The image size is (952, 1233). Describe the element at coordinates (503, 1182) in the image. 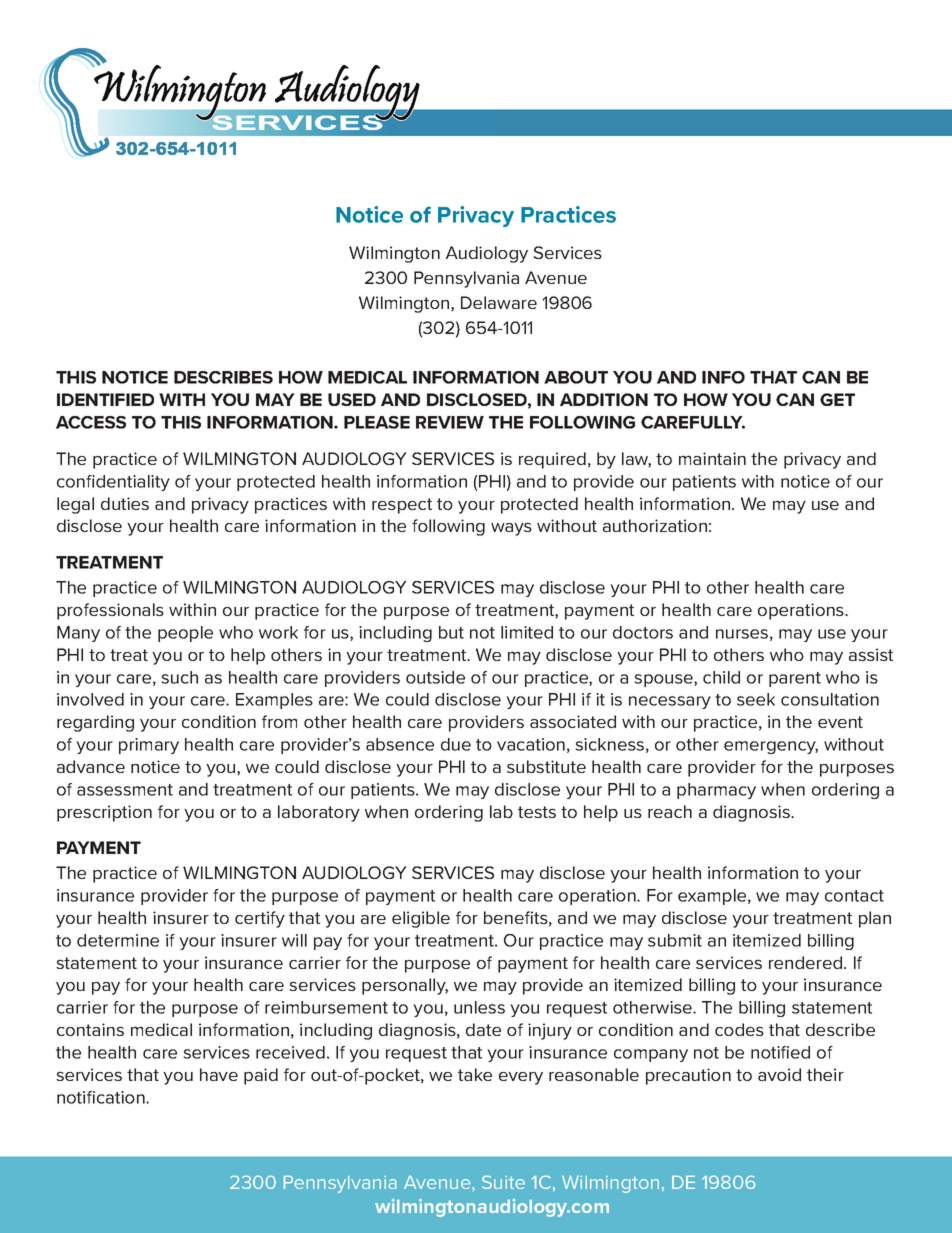

I see `Suite` at that location.
